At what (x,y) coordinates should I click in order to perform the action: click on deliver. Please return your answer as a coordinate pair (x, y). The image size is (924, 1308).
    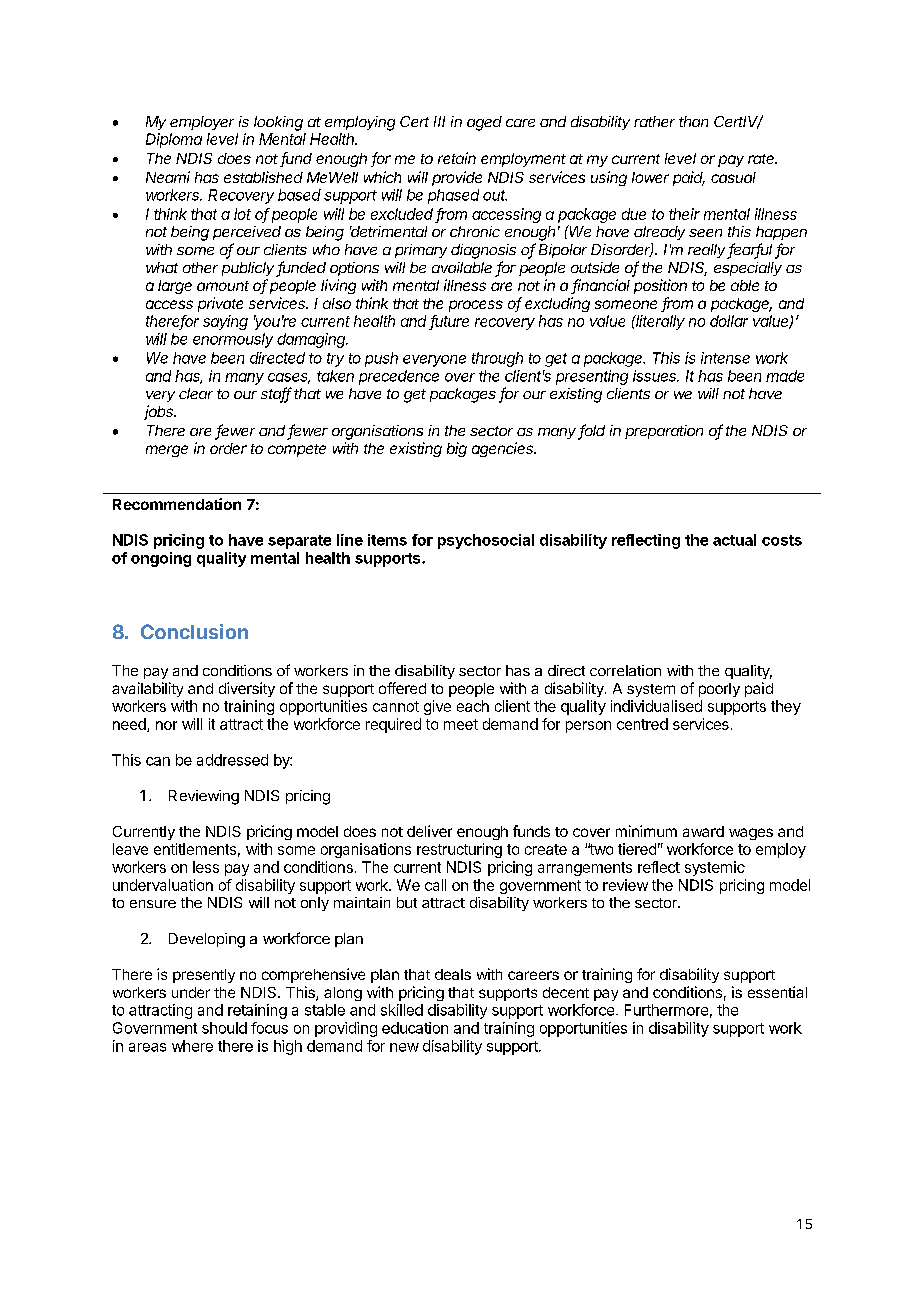
    Looking at the image, I should click on (429, 831).
